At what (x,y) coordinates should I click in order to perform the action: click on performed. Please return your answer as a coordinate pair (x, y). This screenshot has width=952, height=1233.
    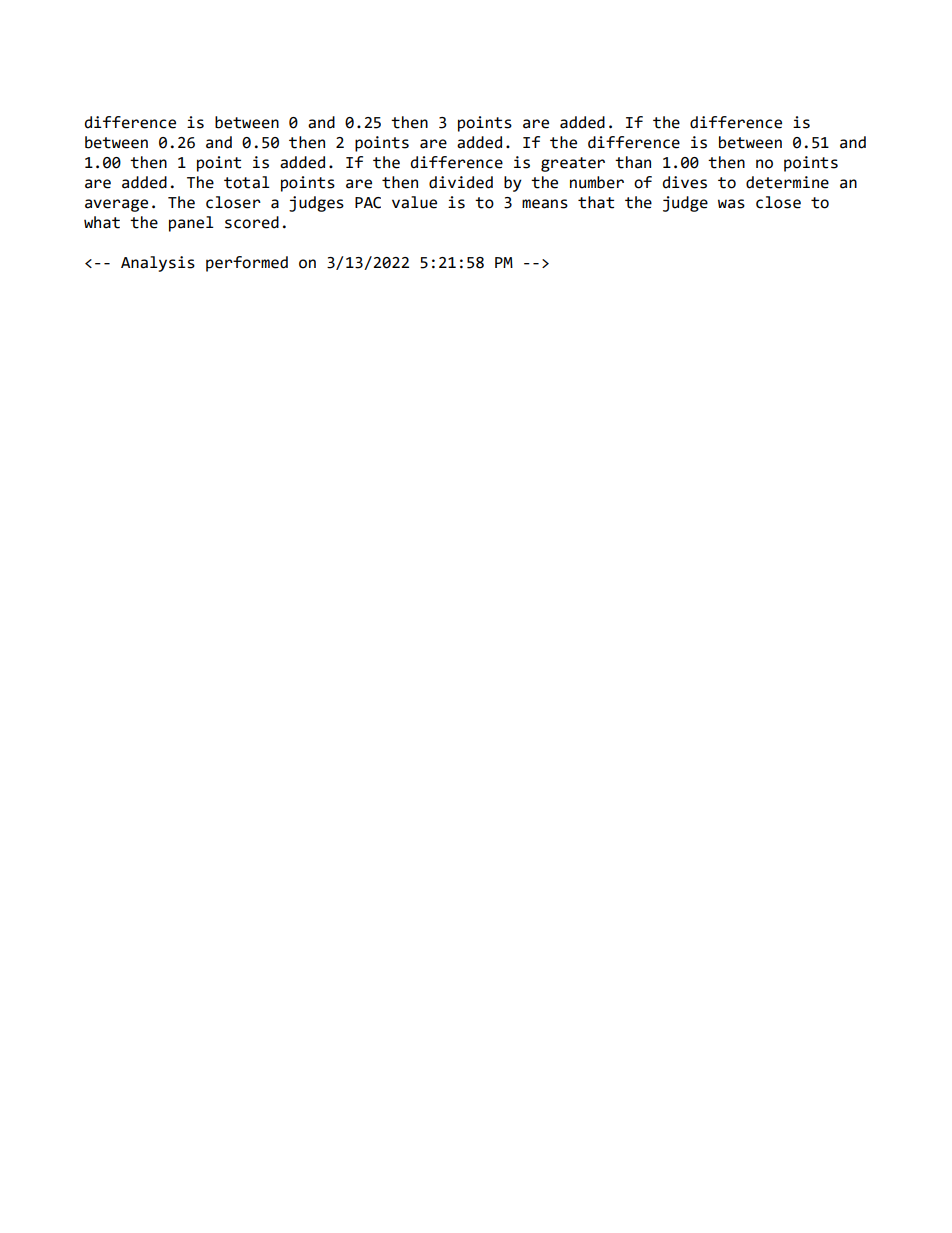
    Looking at the image, I should click on (247, 264).
